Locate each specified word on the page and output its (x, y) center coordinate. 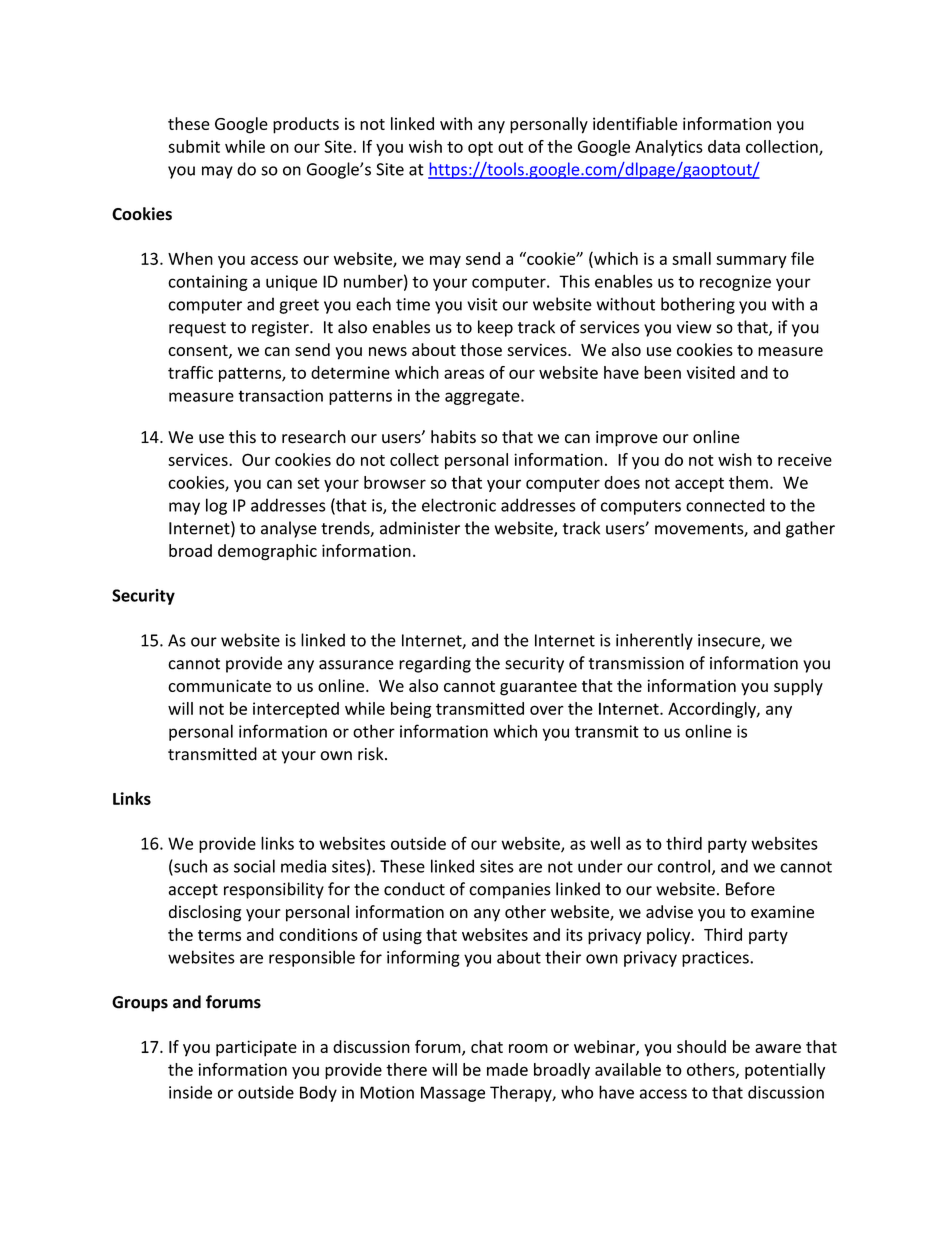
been (662, 372)
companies (510, 891)
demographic (267, 552)
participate (256, 1048)
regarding (435, 664)
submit (194, 146)
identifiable (635, 123)
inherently (654, 641)
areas (464, 374)
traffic (190, 372)
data (724, 146)
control (685, 867)
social (254, 866)
